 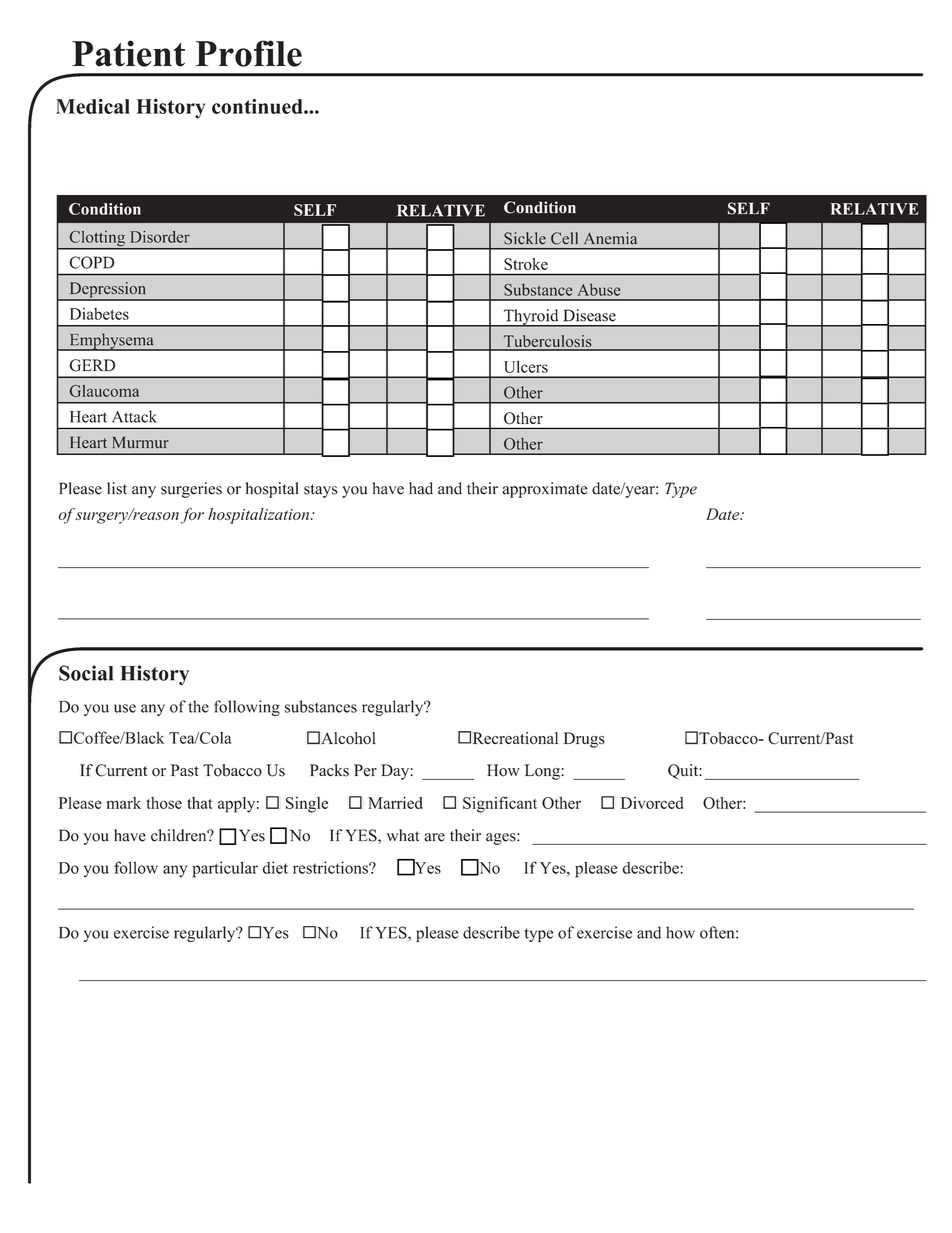 I want to click on Social, so click(x=86, y=673).
